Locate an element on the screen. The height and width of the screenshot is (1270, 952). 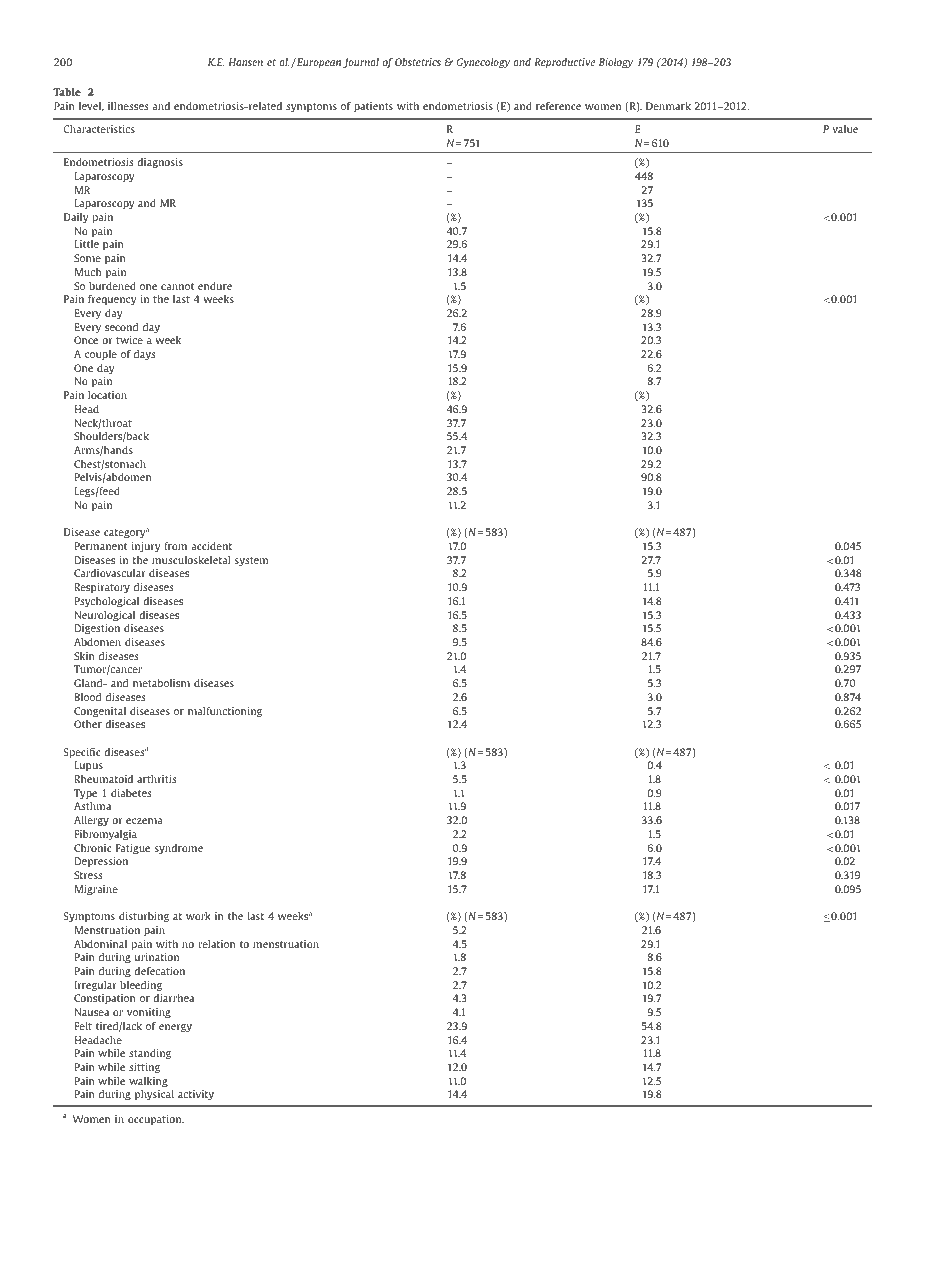
activity is located at coordinates (196, 1095).
